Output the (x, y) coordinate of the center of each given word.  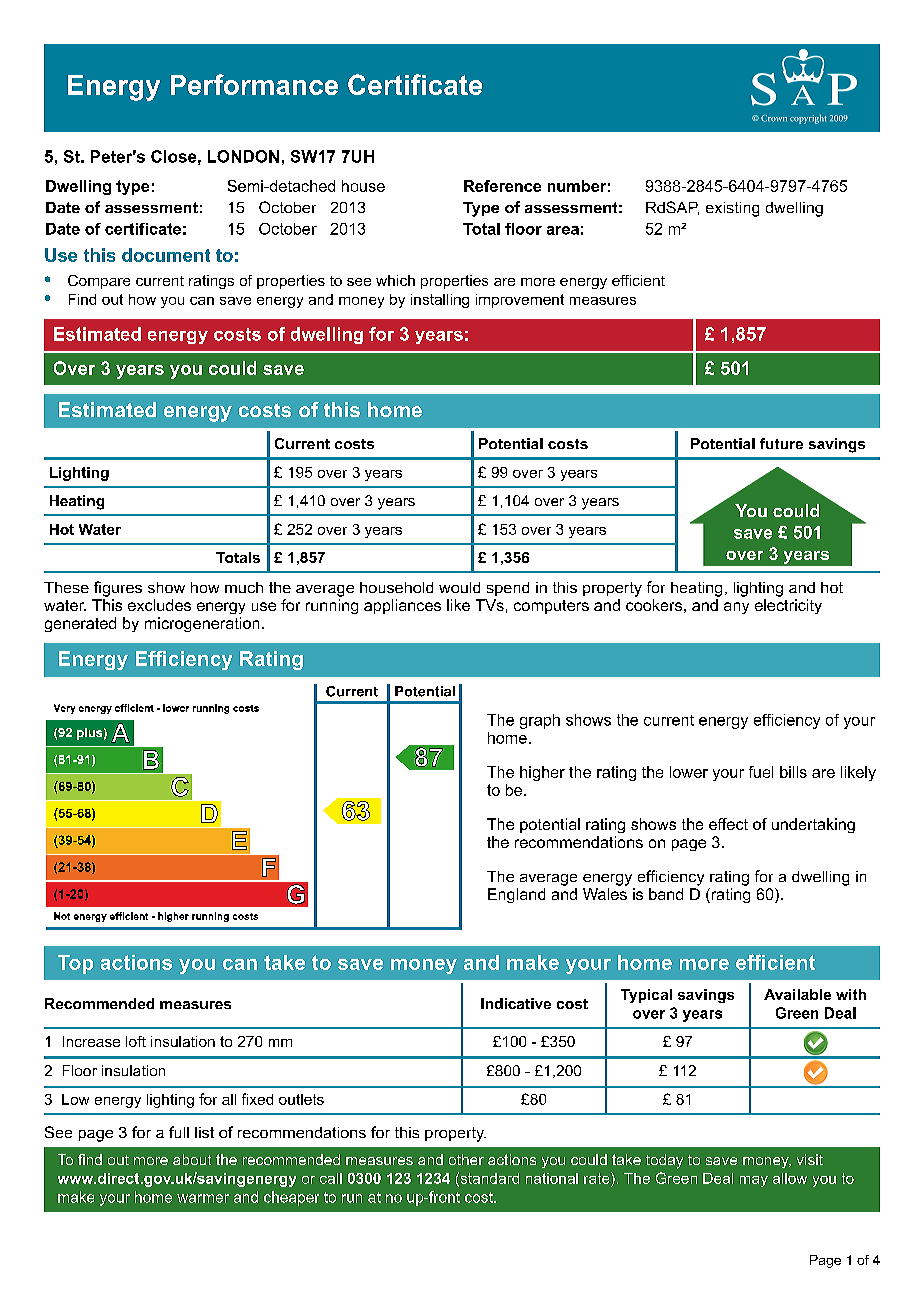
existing (732, 209)
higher (542, 773)
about (192, 1159)
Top (75, 964)
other (466, 1159)
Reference (502, 186)
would (459, 587)
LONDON (243, 156)
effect (728, 824)
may (754, 1181)
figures (118, 589)
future (781, 443)
